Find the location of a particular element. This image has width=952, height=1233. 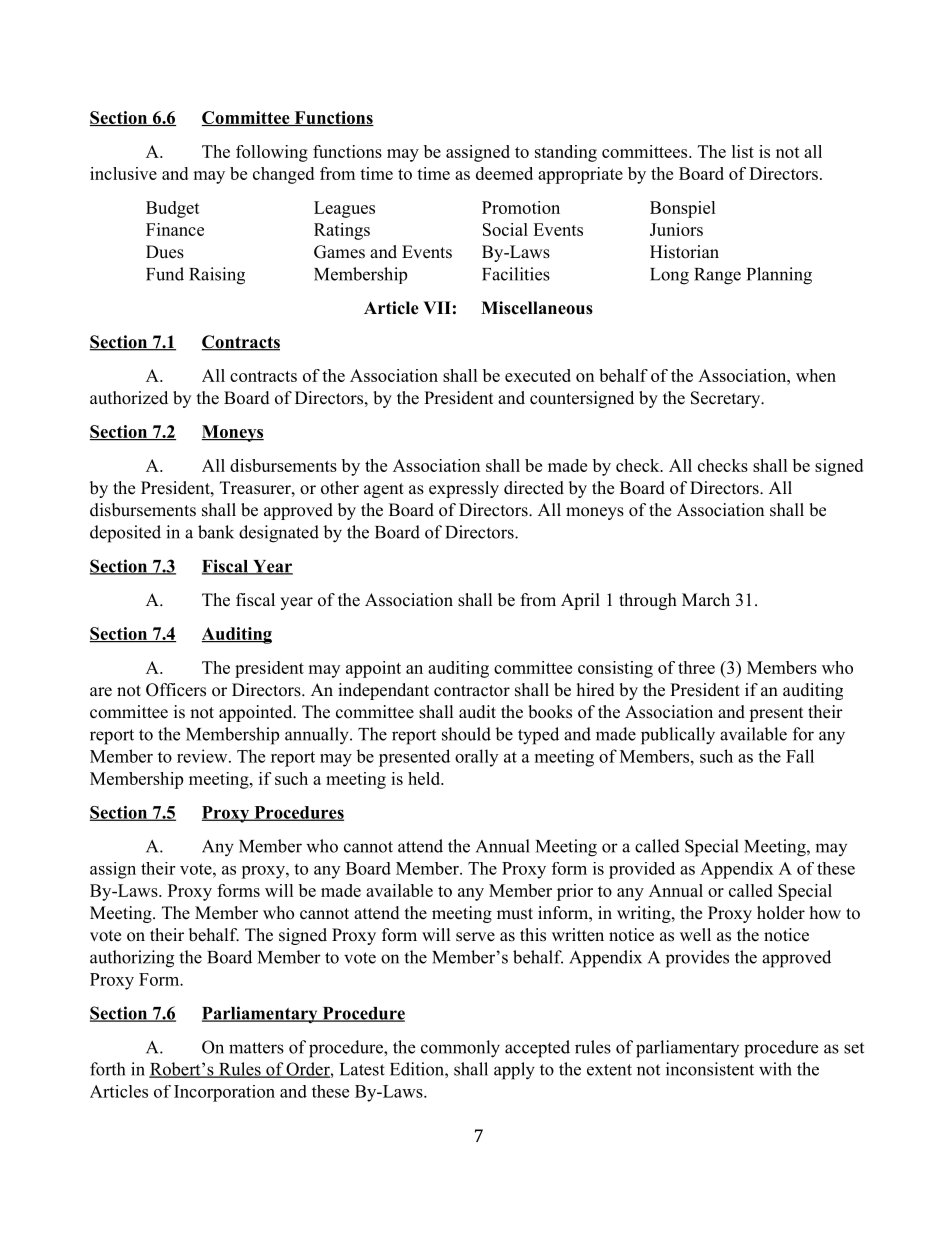

Budget is located at coordinates (173, 209).
